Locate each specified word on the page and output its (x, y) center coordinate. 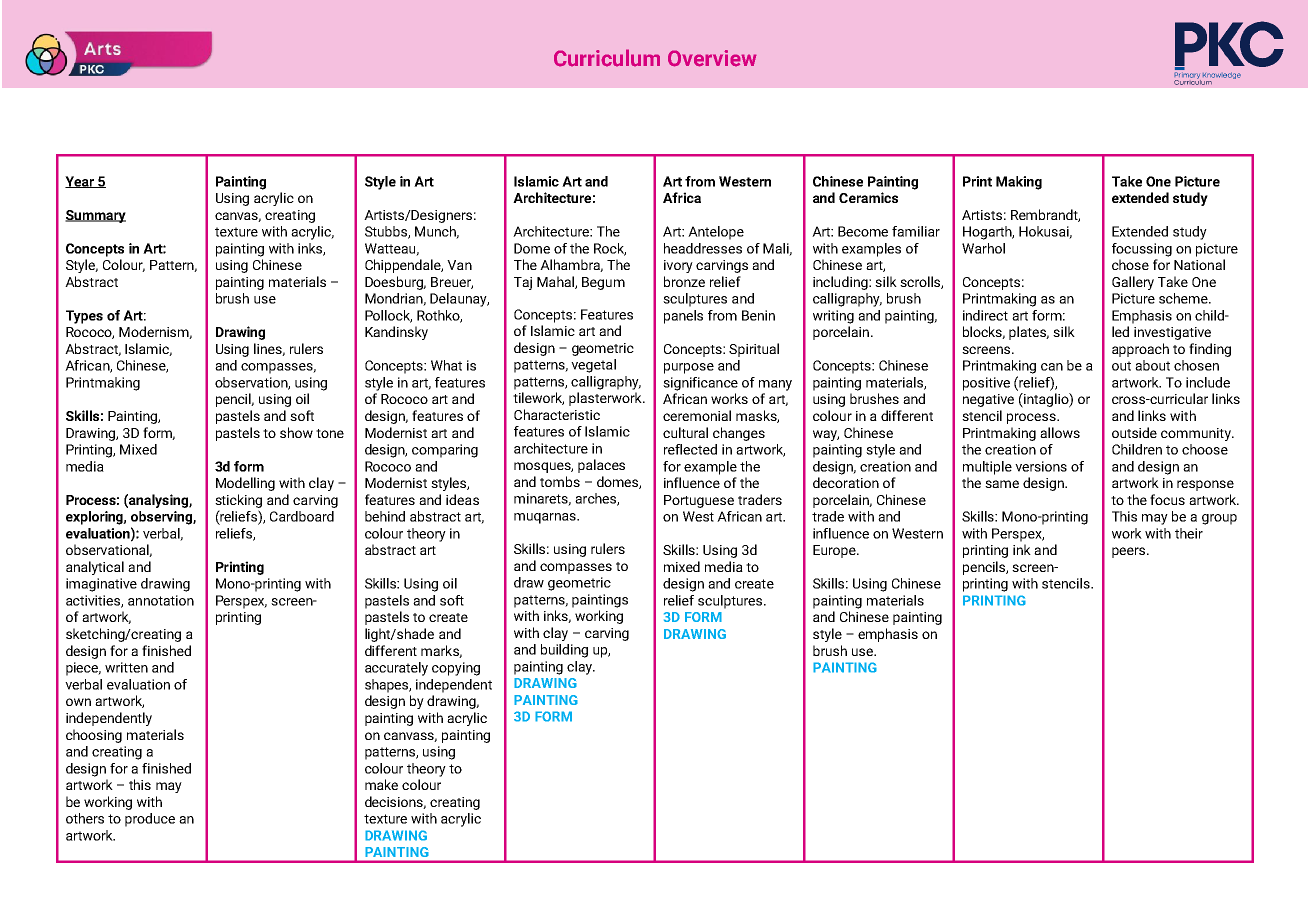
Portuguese (699, 501)
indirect (985, 315)
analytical (95, 568)
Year (81, 182)
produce (150, 820)
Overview (712, 58)
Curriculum (607, 58)
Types (84, 317)
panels (683, 317)
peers (1130, 552)
